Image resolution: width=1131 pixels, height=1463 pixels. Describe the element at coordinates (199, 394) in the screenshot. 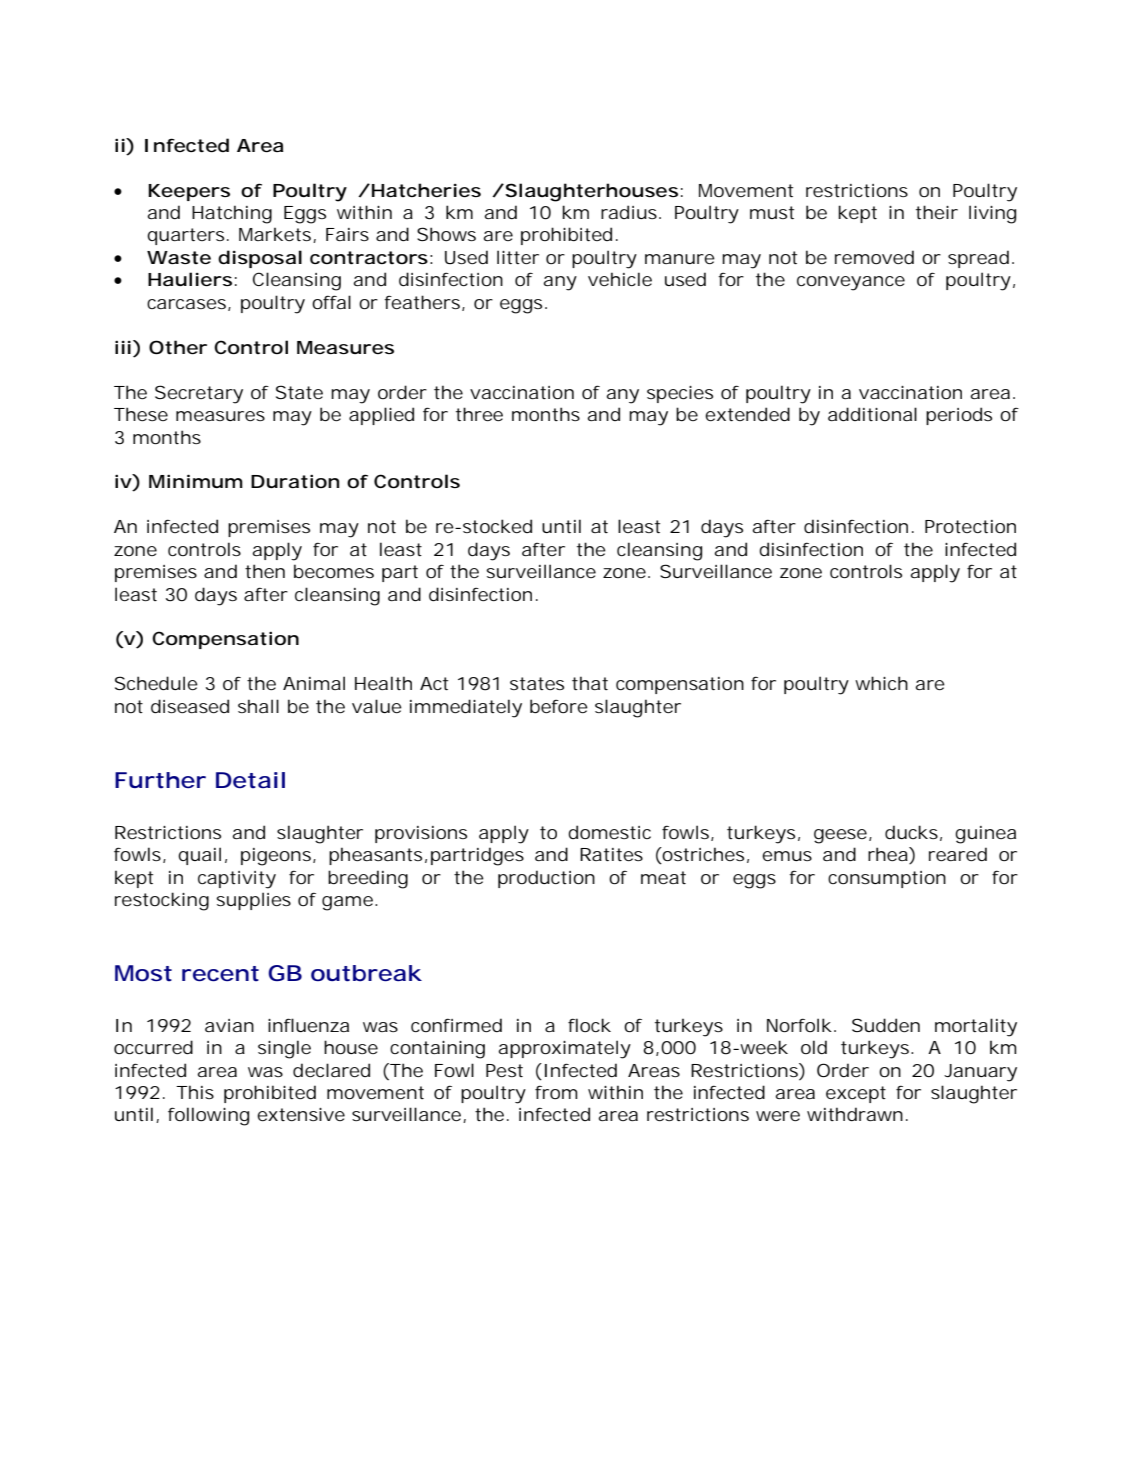

I see `Secretary` at that location.
